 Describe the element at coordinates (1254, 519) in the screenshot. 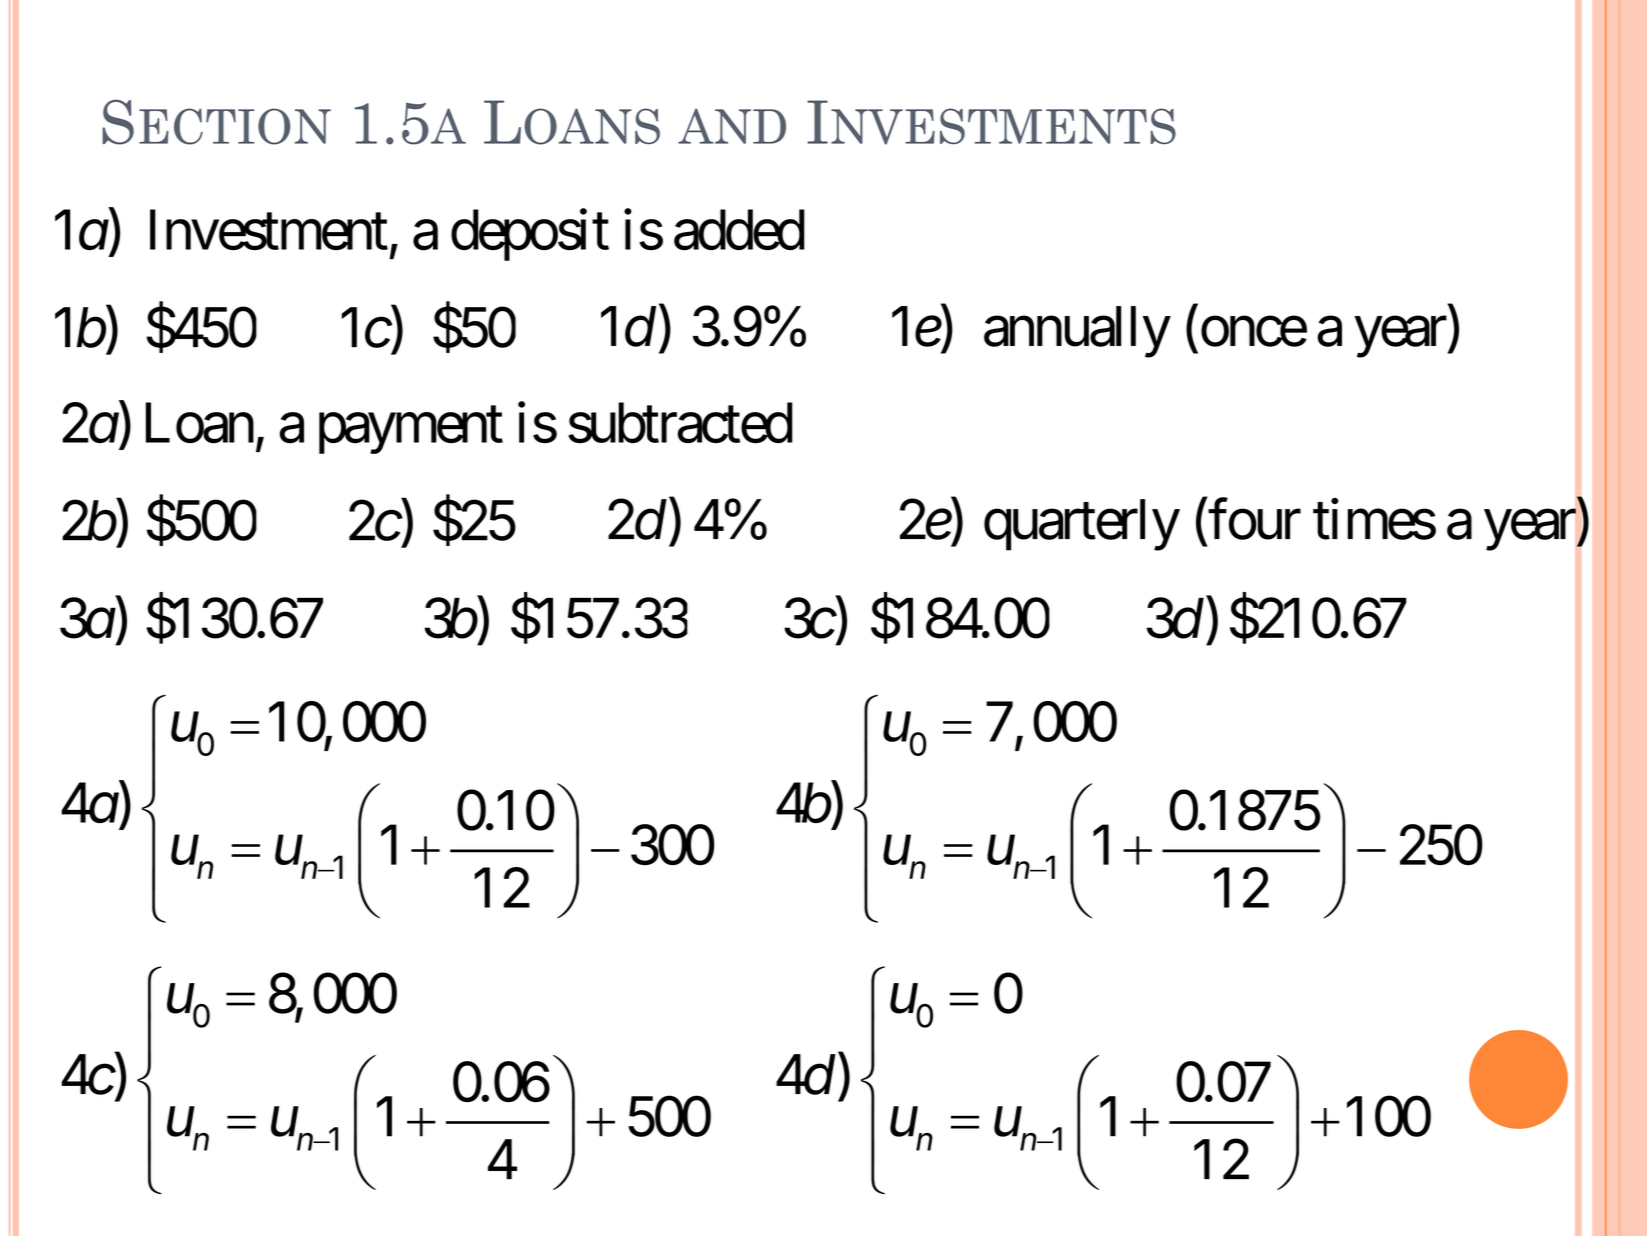

I see `four` at that location.
